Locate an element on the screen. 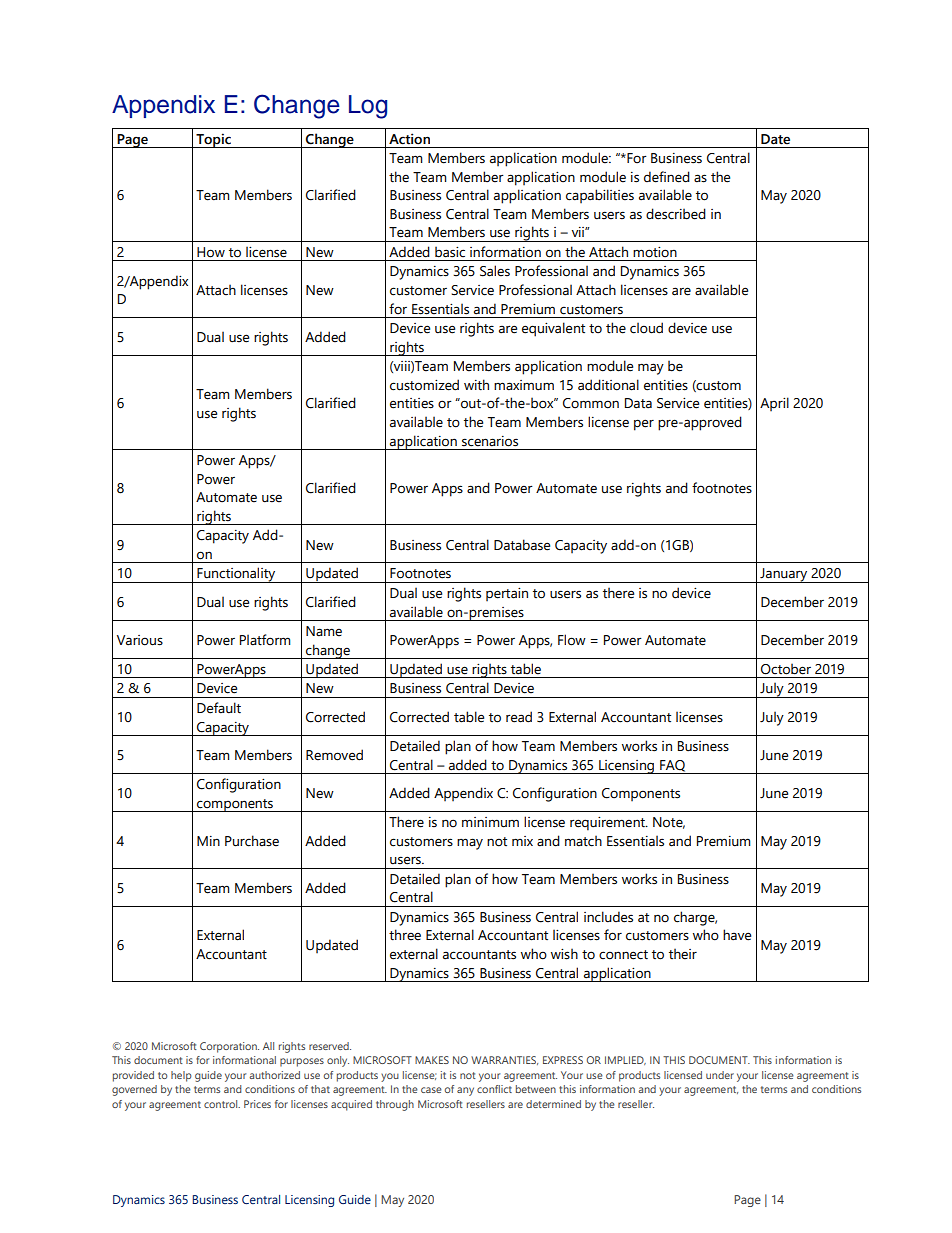  Functionality is located at coordinates (236, 575).
